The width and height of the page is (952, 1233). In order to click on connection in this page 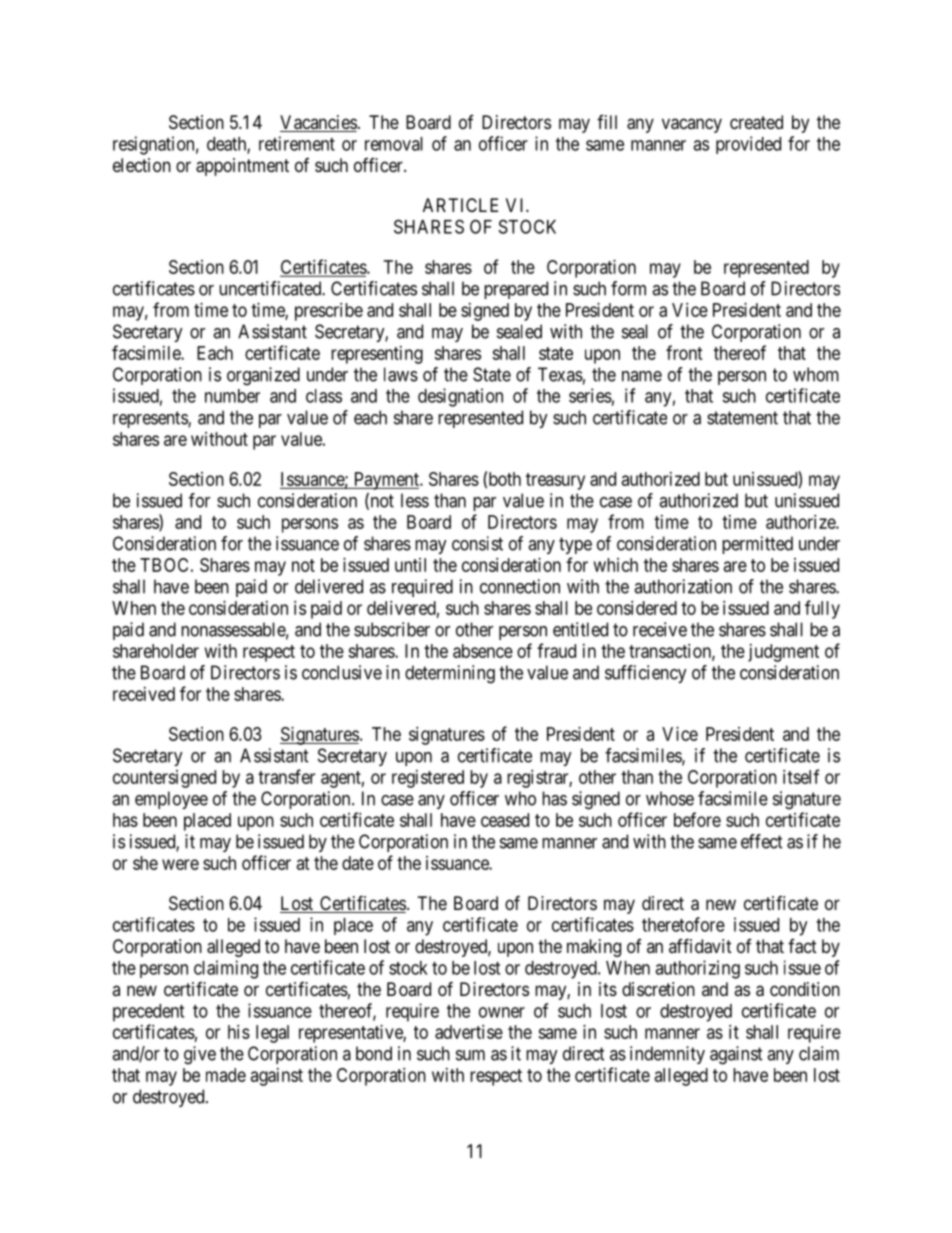, I will do `click(520, 586)`.
